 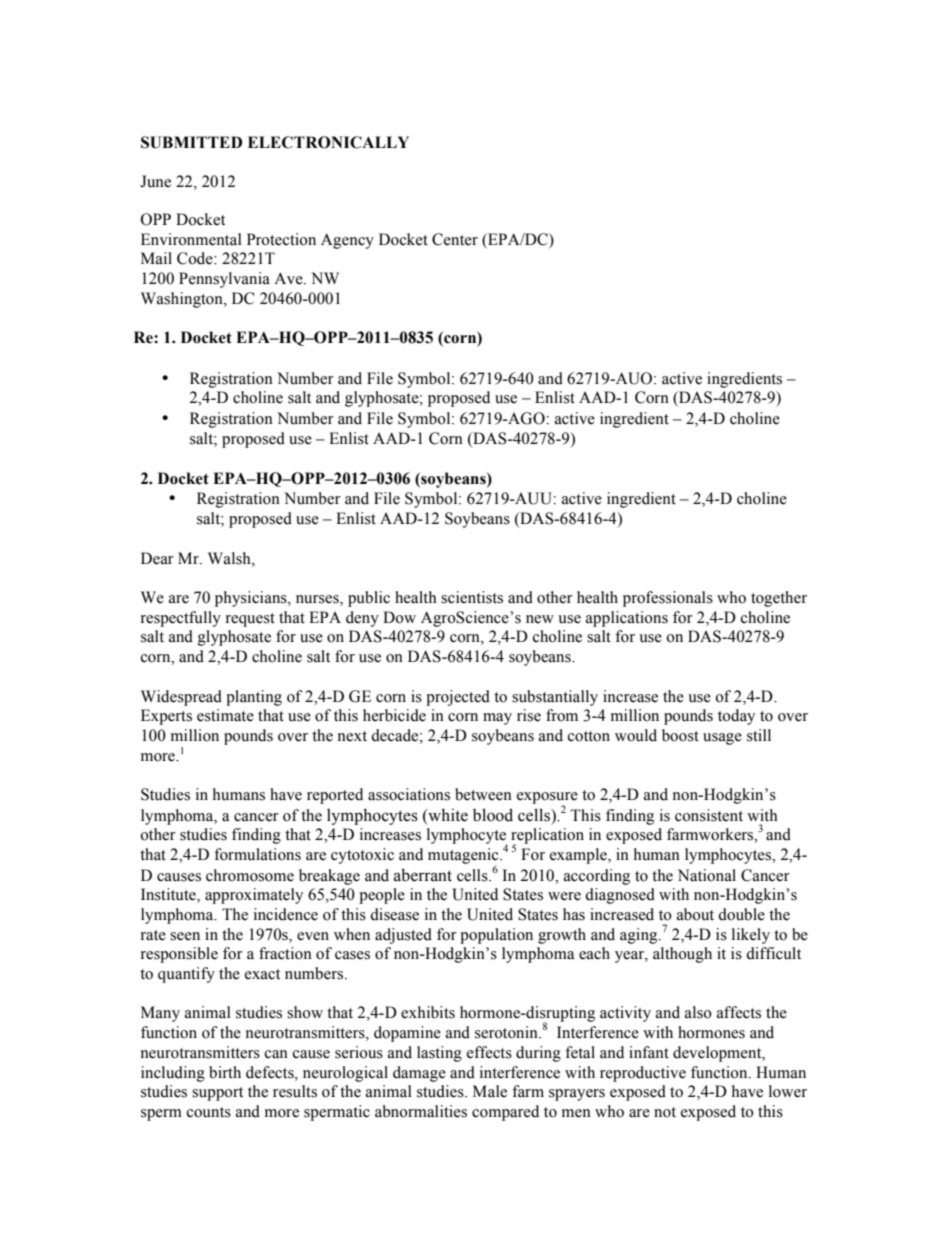 What do you see at coordinates (779, 599) in the screenshot?
I see `together` at bounding box center [779, 599].
